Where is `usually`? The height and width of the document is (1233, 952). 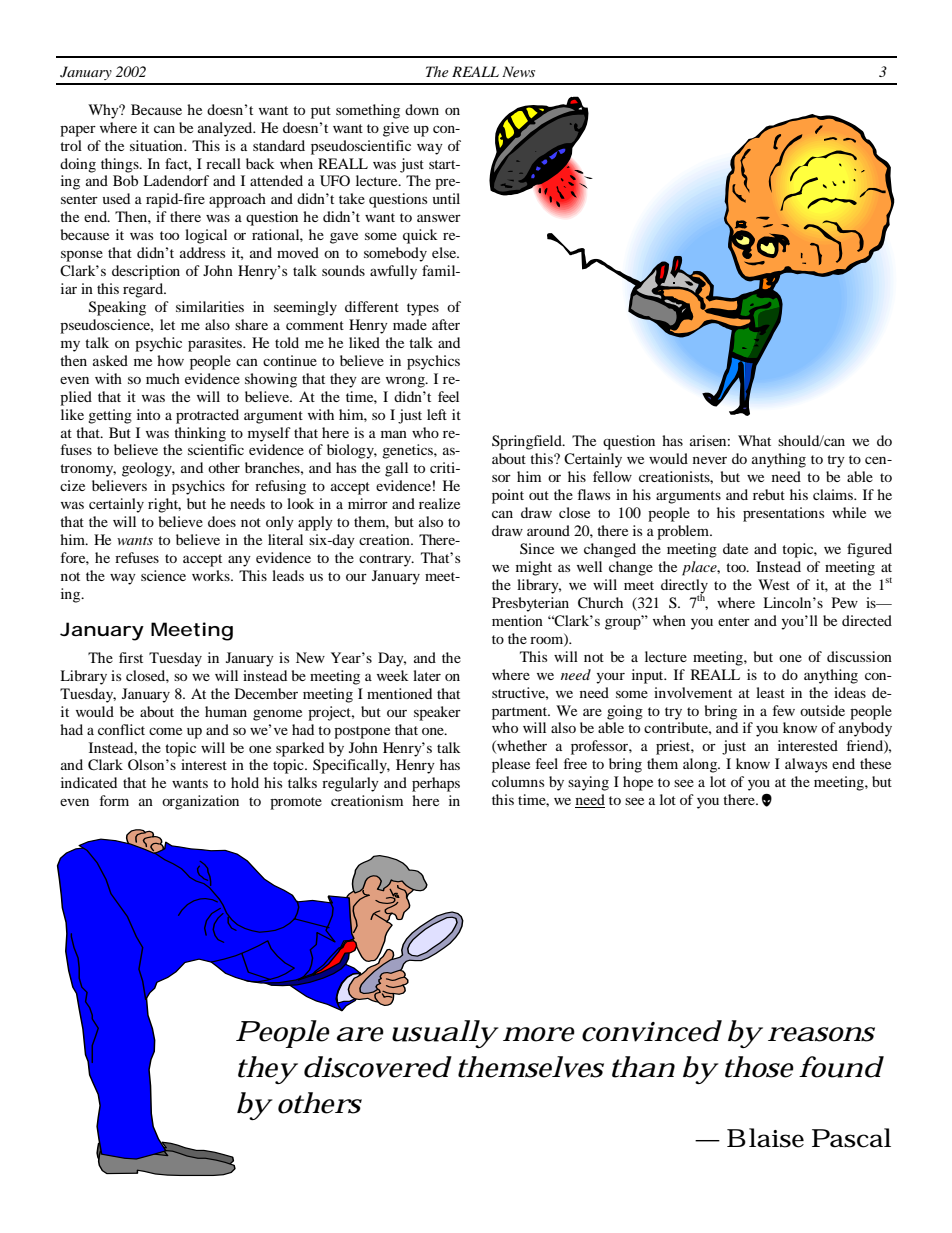 usually is located at coordinates (444, 1034).
